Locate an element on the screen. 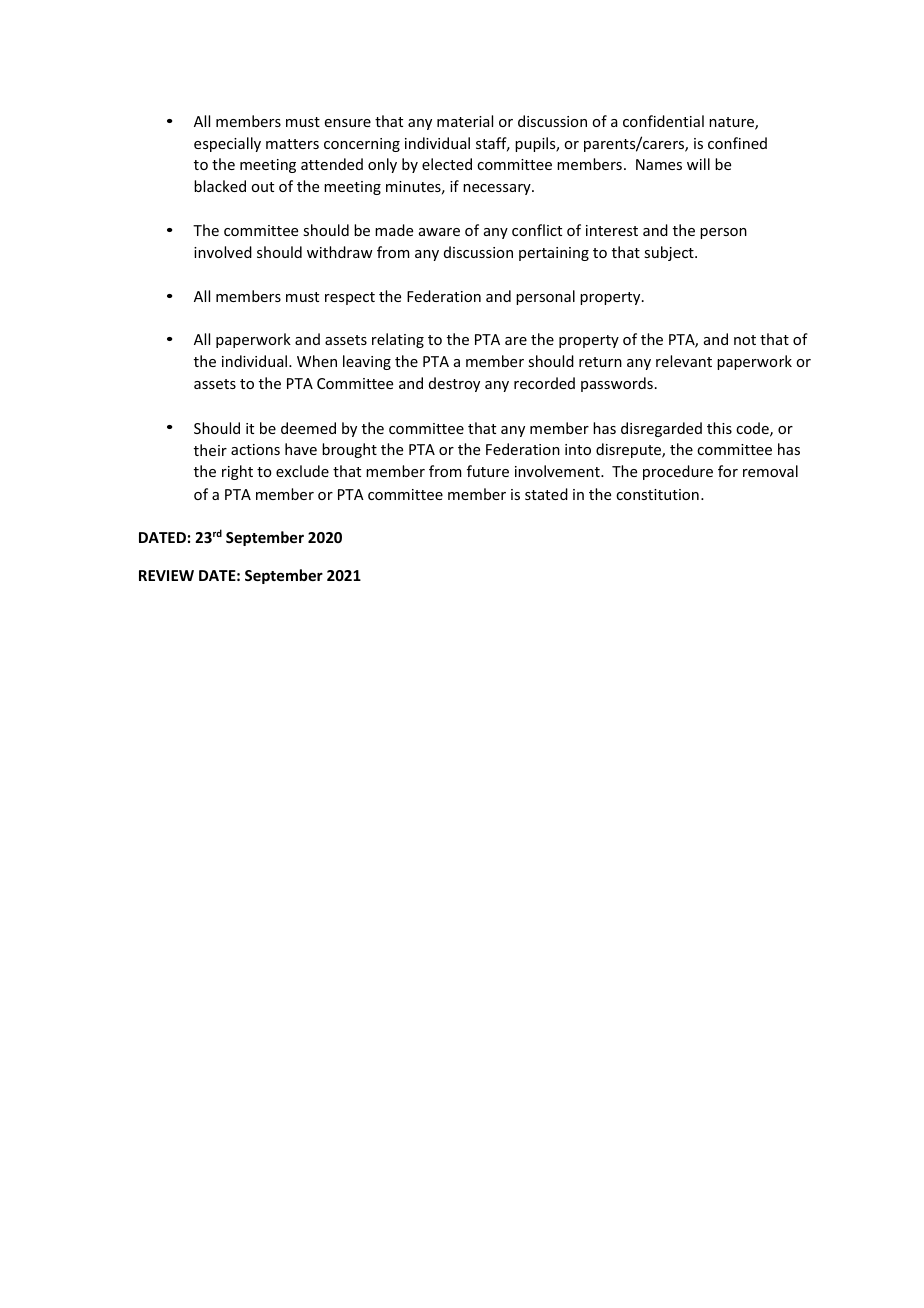 Image resolution: width=924 pixels, height=1308 pixels. constitution is located at coordinates (657, 494).
